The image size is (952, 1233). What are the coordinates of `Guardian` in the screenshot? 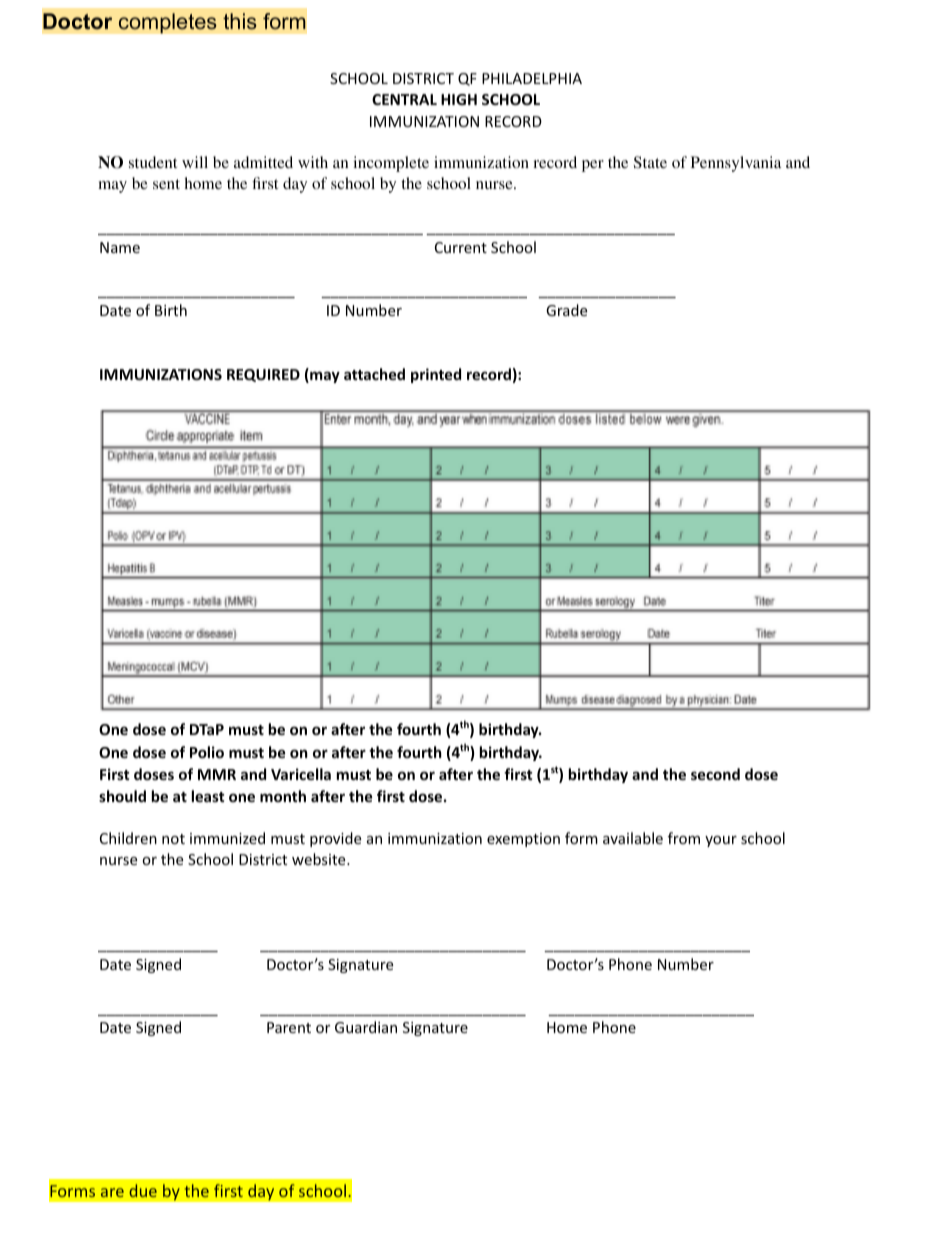 It's located at (366, 1027).
